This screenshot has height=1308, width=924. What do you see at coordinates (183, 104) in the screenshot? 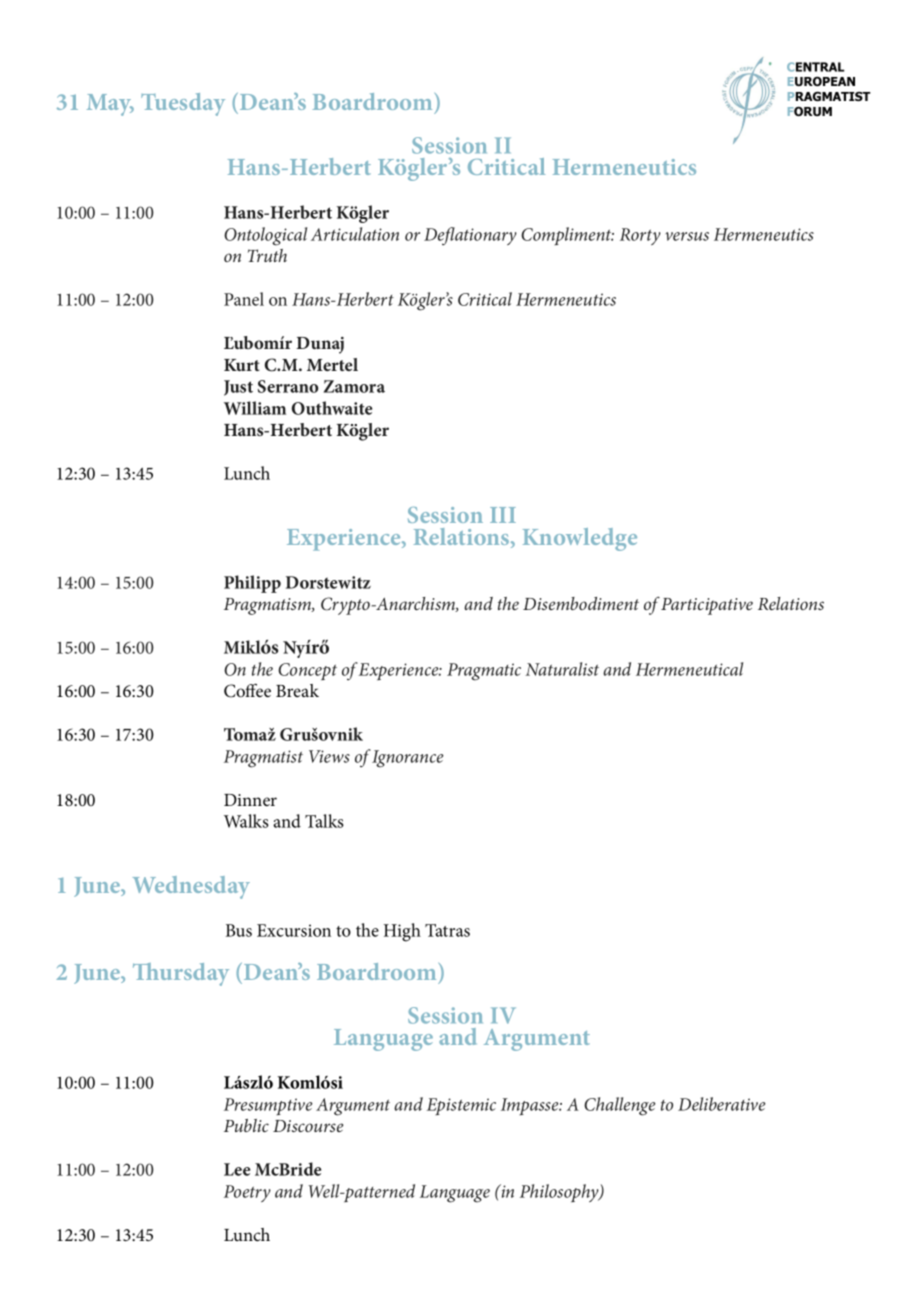
I see `Tuesday` at bounding box center [183, 104].
